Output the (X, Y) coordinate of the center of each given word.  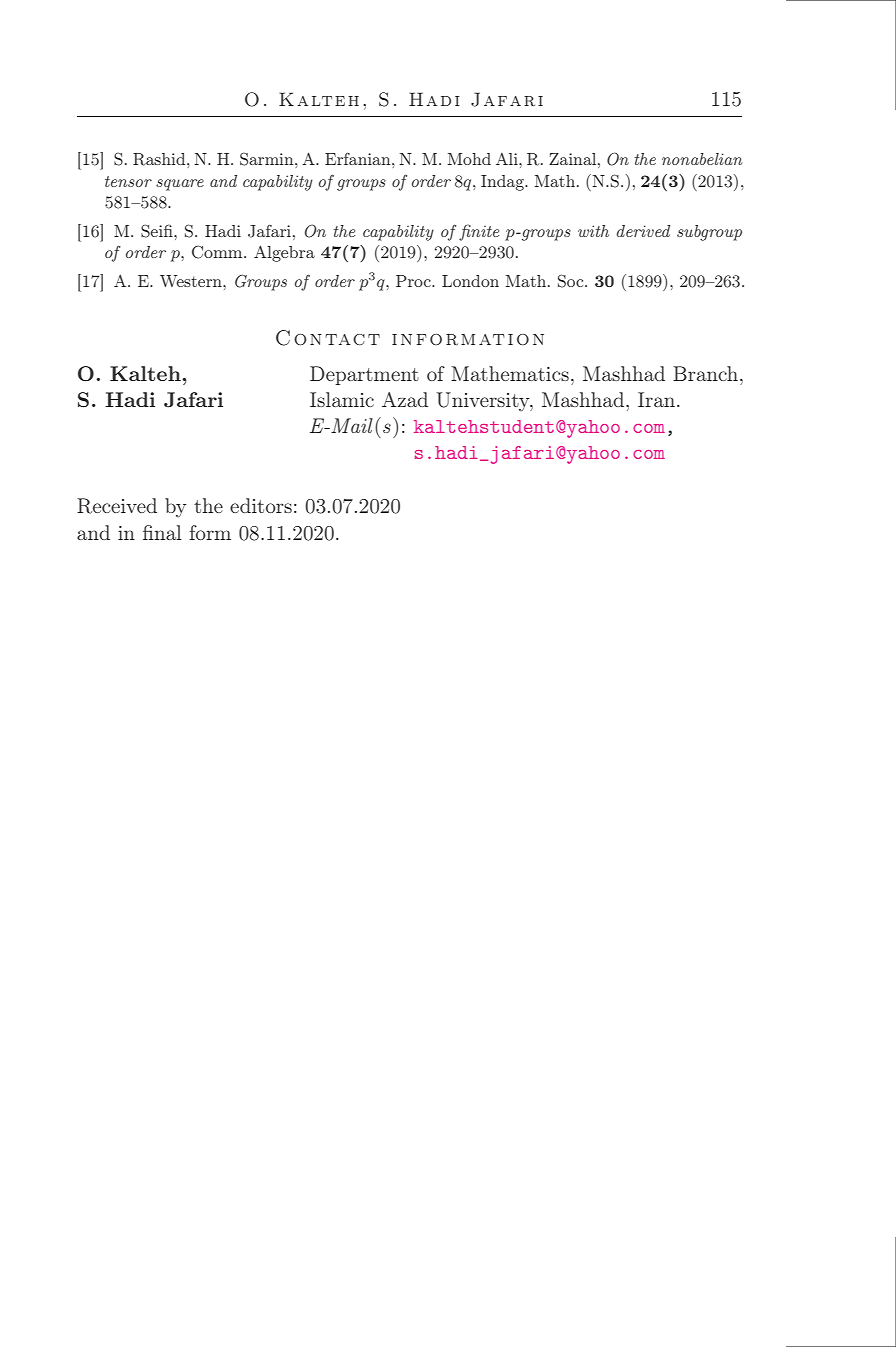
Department (364, 375)
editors (261, 505)
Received (117, 506)
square (180, 185)
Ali (508, 159)
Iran (658, 399)
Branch (707, 373)
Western (192, 281)
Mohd (469, 159)
